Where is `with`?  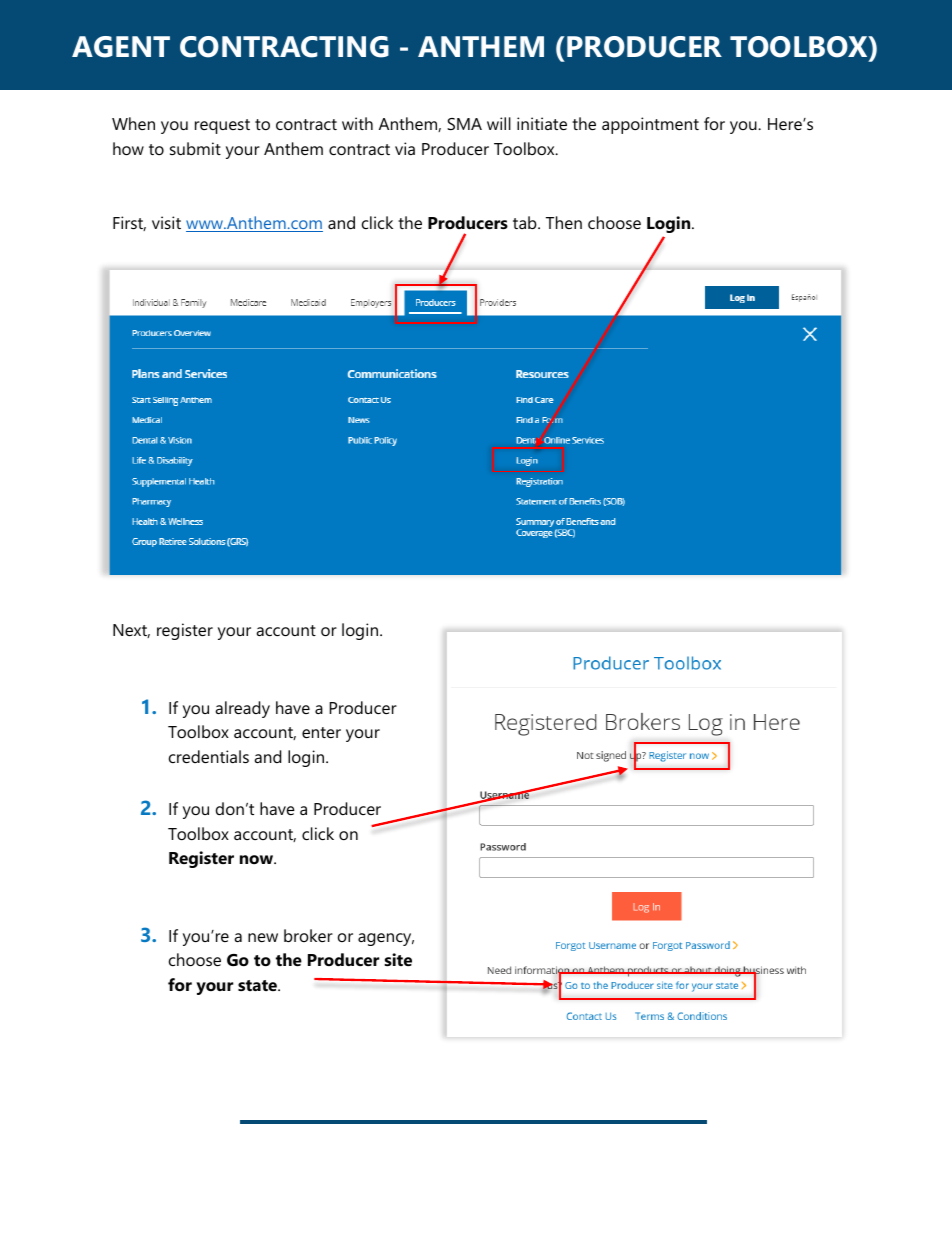 with is located at coordinates (357, 123).
